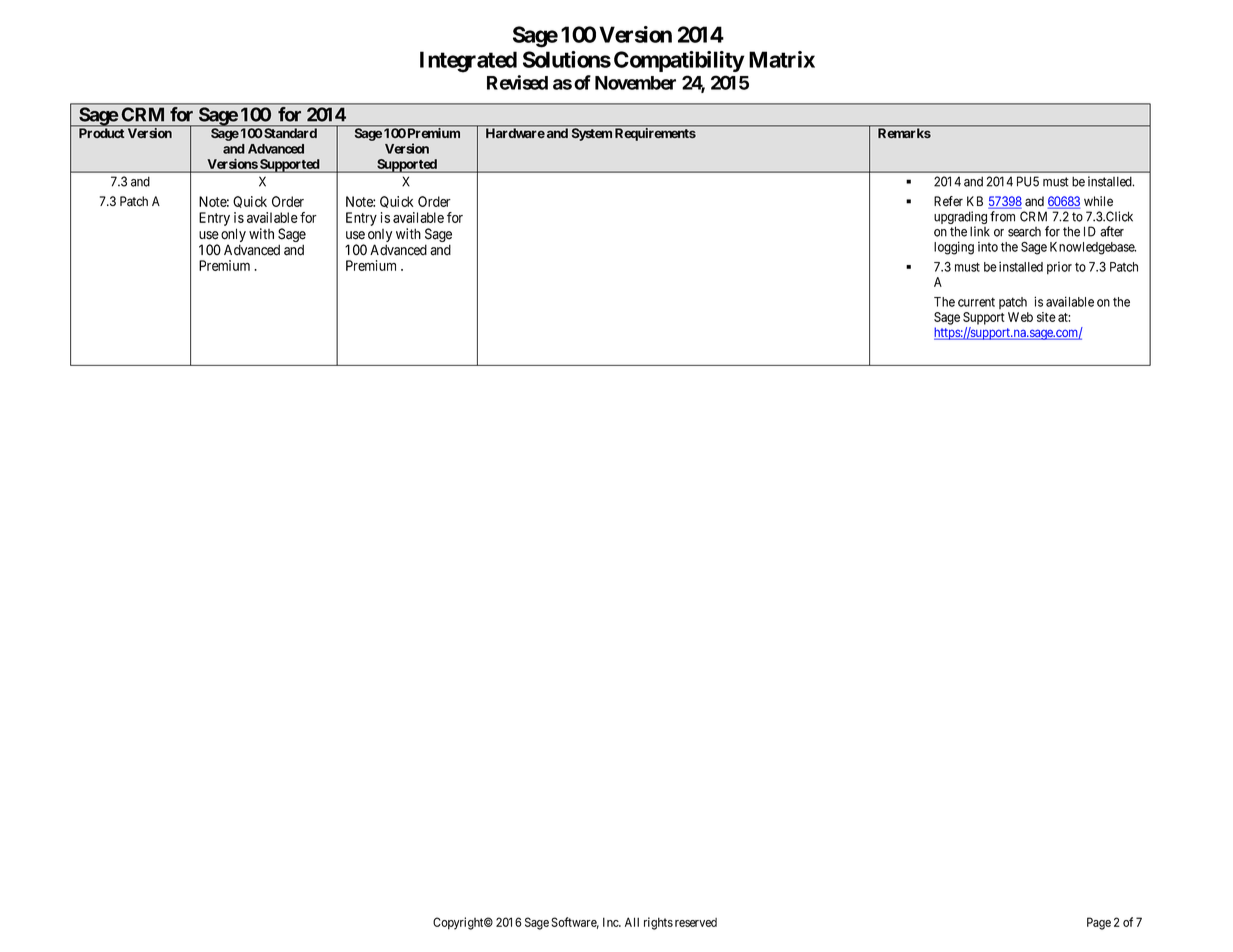 This screenshot has height=952, width=1233. Describe the element at coordinates (1020, 317) in the screenshot. I see `Web` at that location.
